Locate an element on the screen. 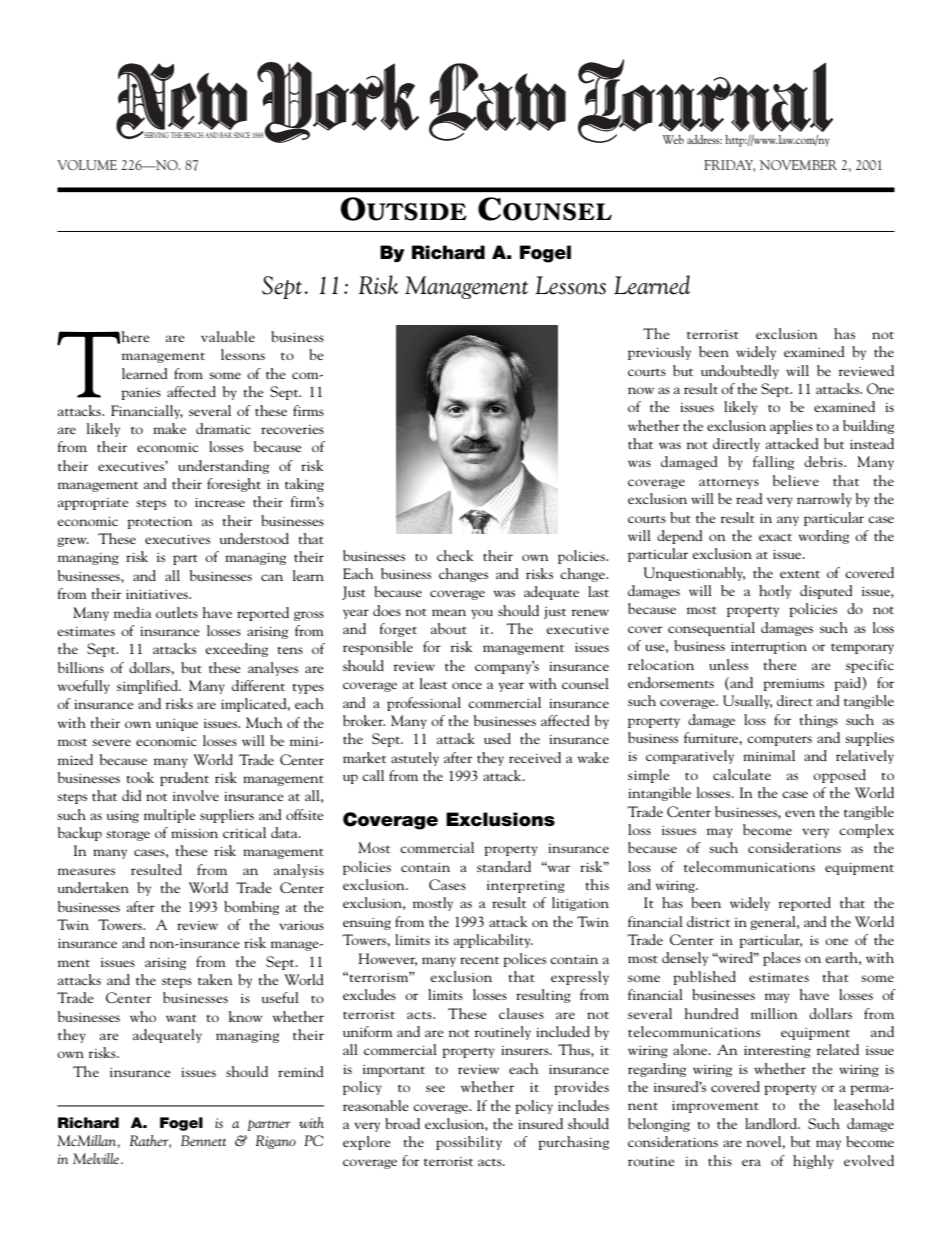  even is located at coordinates (800, 813).
